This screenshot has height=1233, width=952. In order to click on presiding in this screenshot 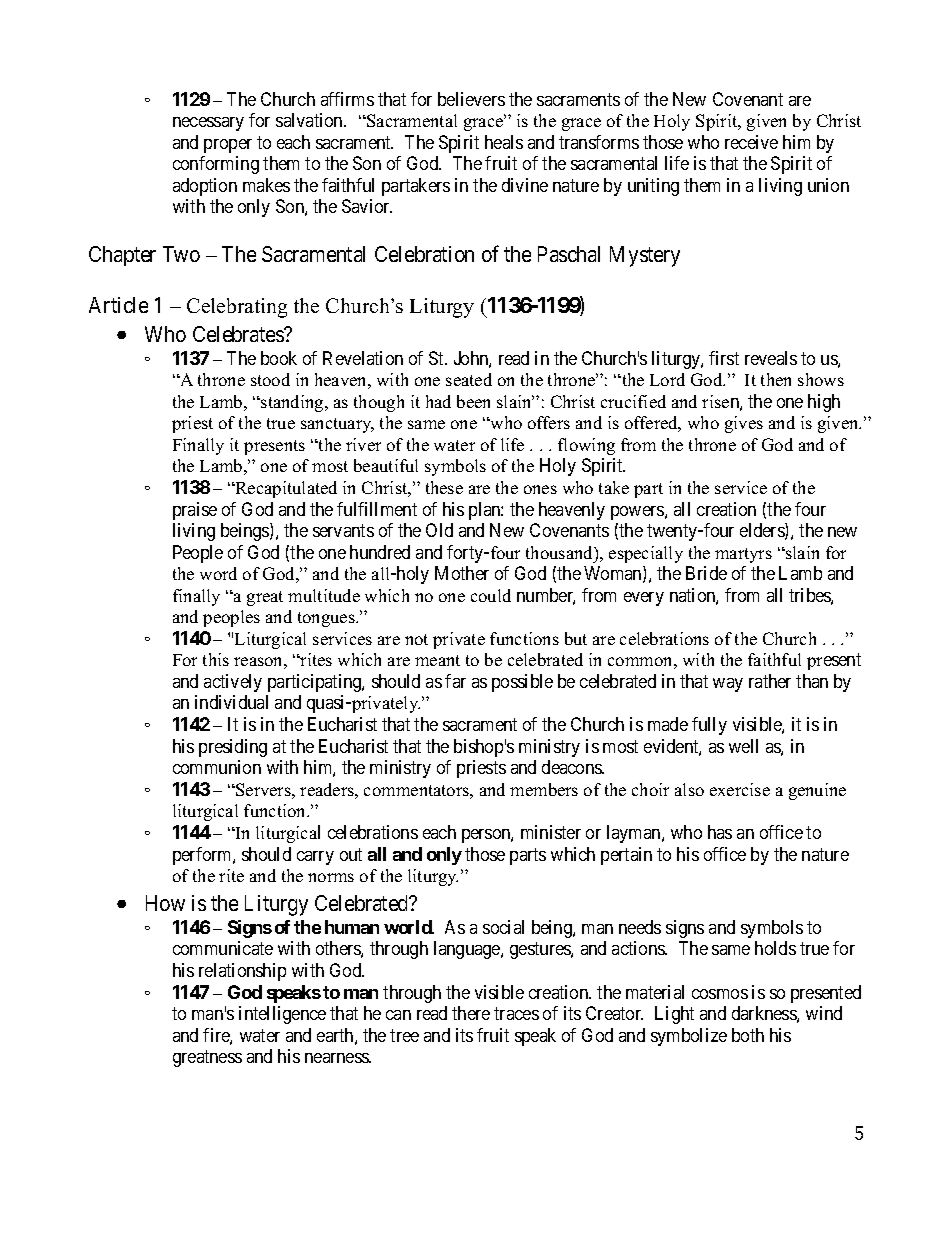, I will do `click(233, 748)`.
